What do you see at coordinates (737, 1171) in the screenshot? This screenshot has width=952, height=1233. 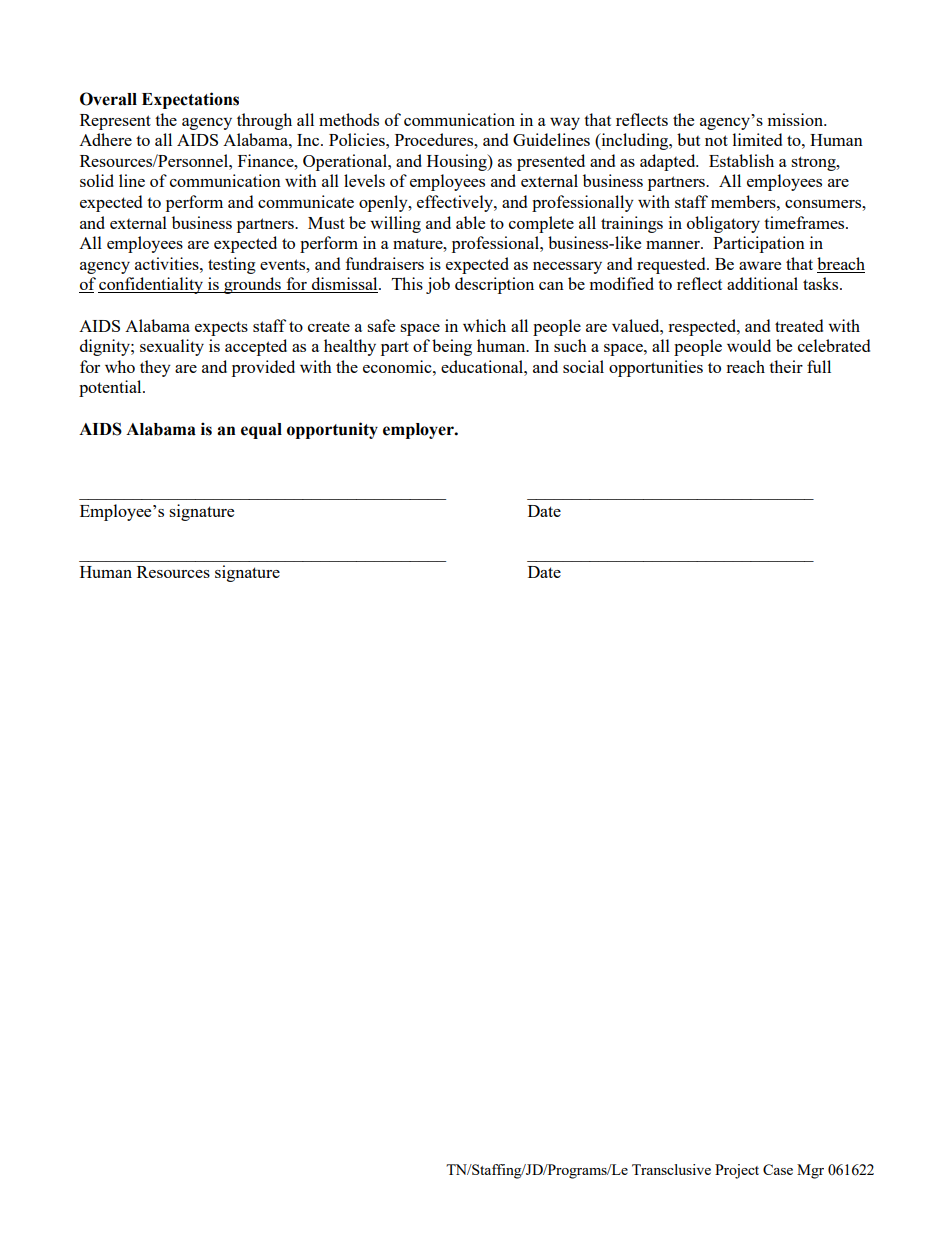 I see `Project` at bounding box center [737, 1171].
